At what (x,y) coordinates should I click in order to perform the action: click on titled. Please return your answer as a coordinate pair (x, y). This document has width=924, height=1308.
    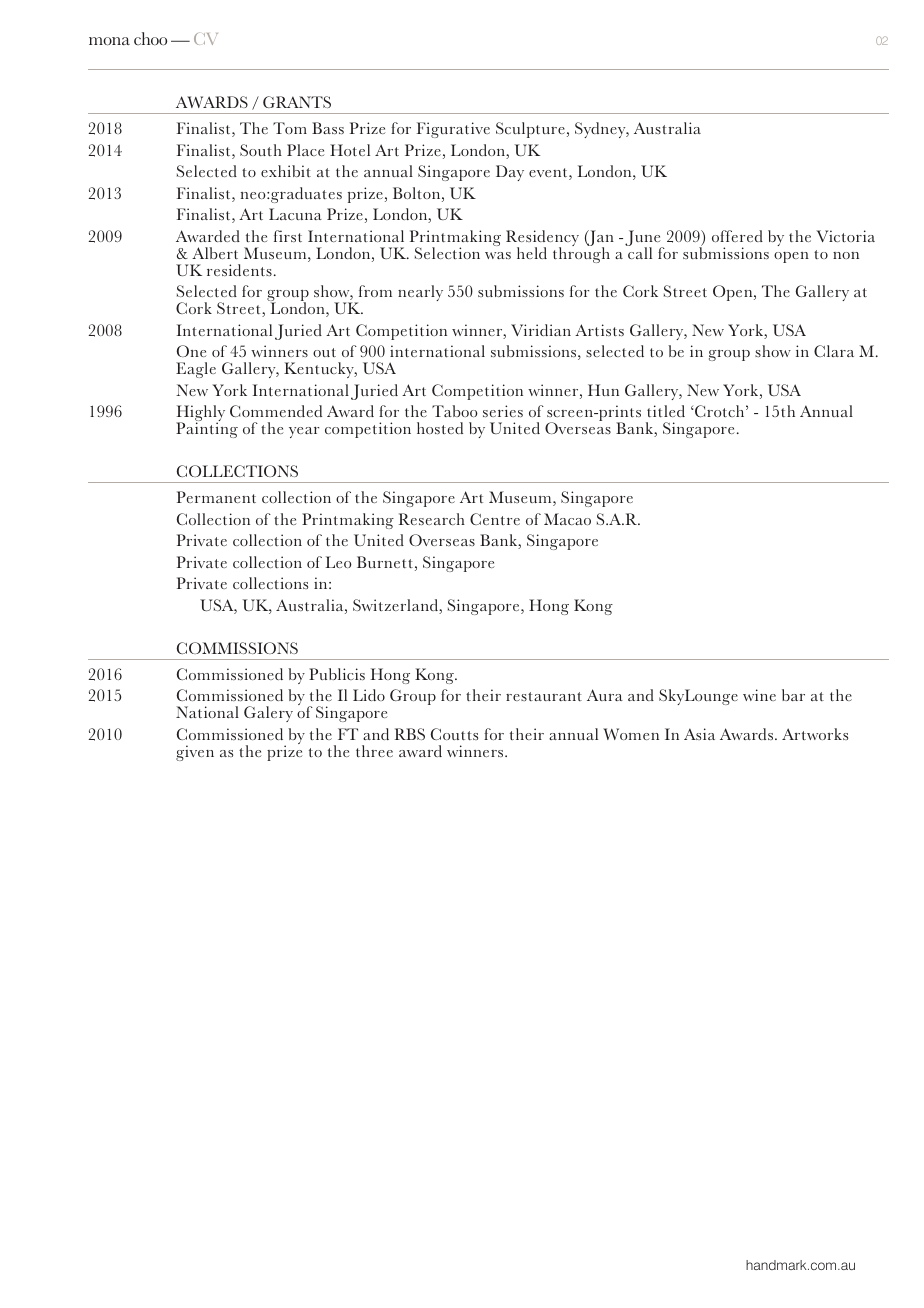
    Looking at the image, I should click on (666, 411).
